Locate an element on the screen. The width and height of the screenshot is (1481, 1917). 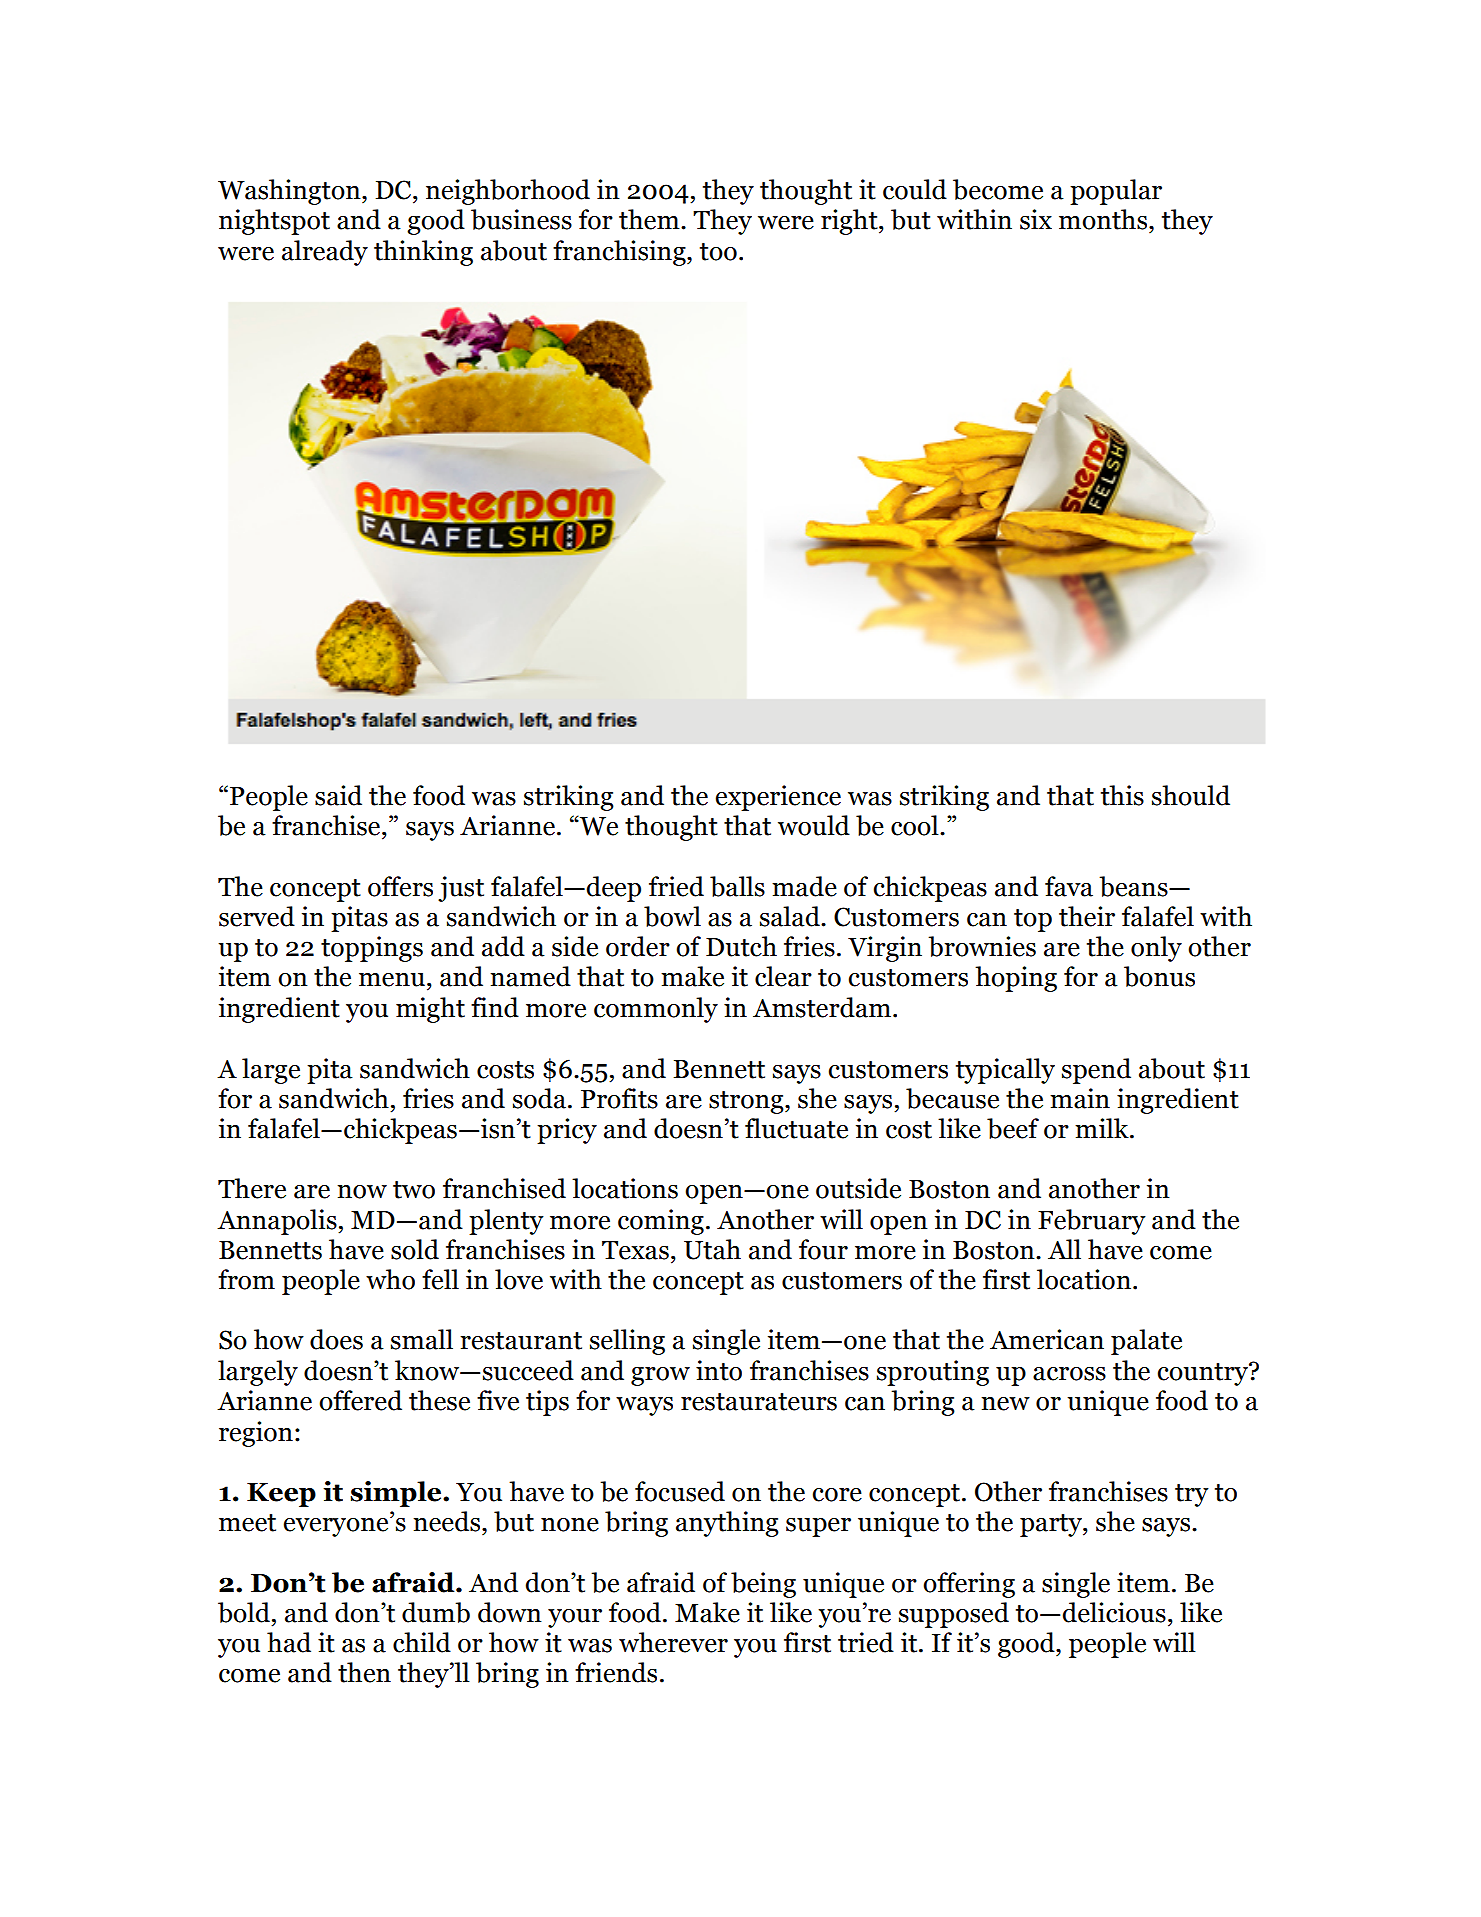
already is located at coordinates (325, 253).
